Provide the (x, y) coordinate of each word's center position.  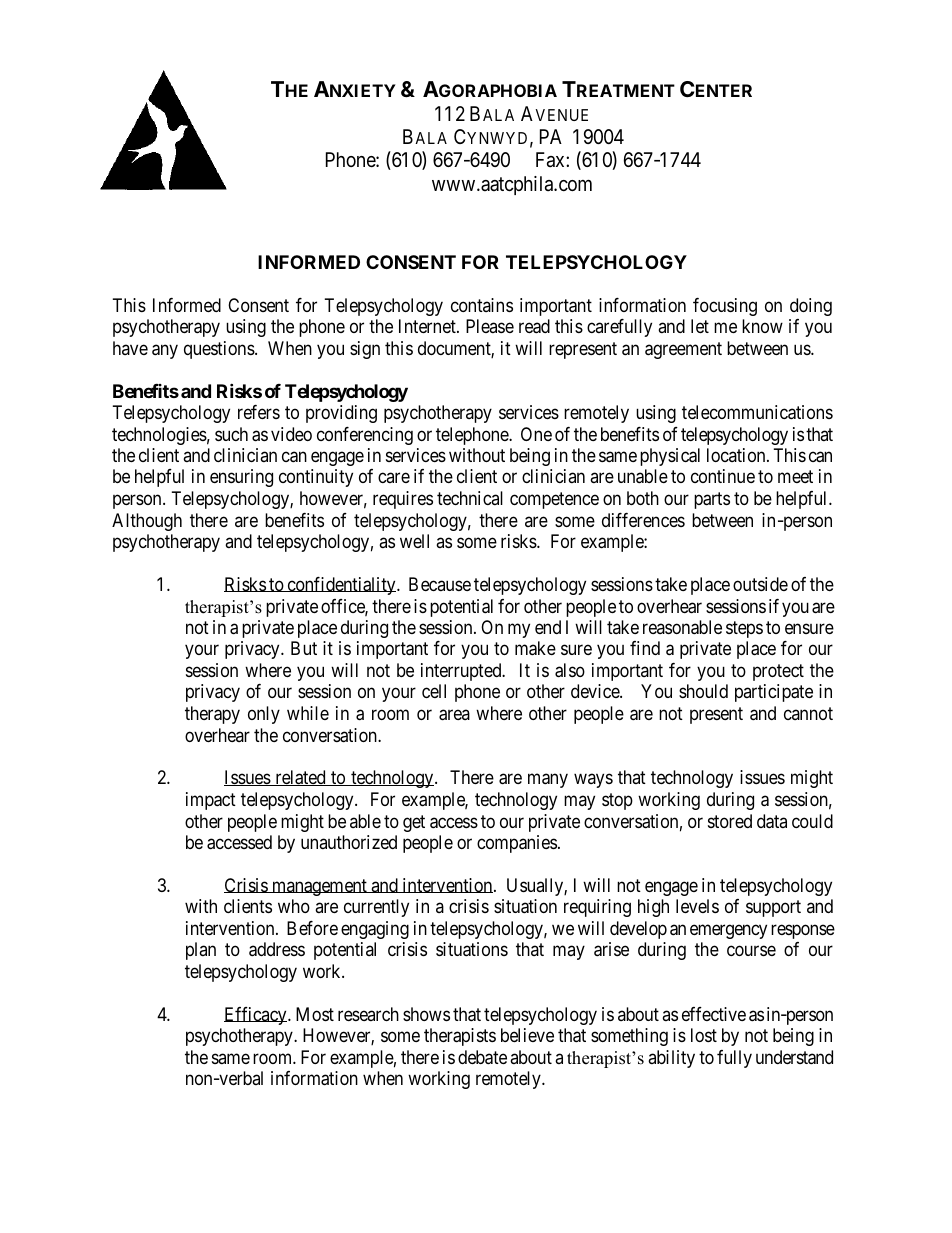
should (703, 691)
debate (482, 1057)
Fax (551, 160)
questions (219, 350)
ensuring (241, 478)
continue (723, 476)
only (264, 715)
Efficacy (256, 1016)
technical (470, 498)
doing (811, 307)
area (454, 715)
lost (704, 1035)
